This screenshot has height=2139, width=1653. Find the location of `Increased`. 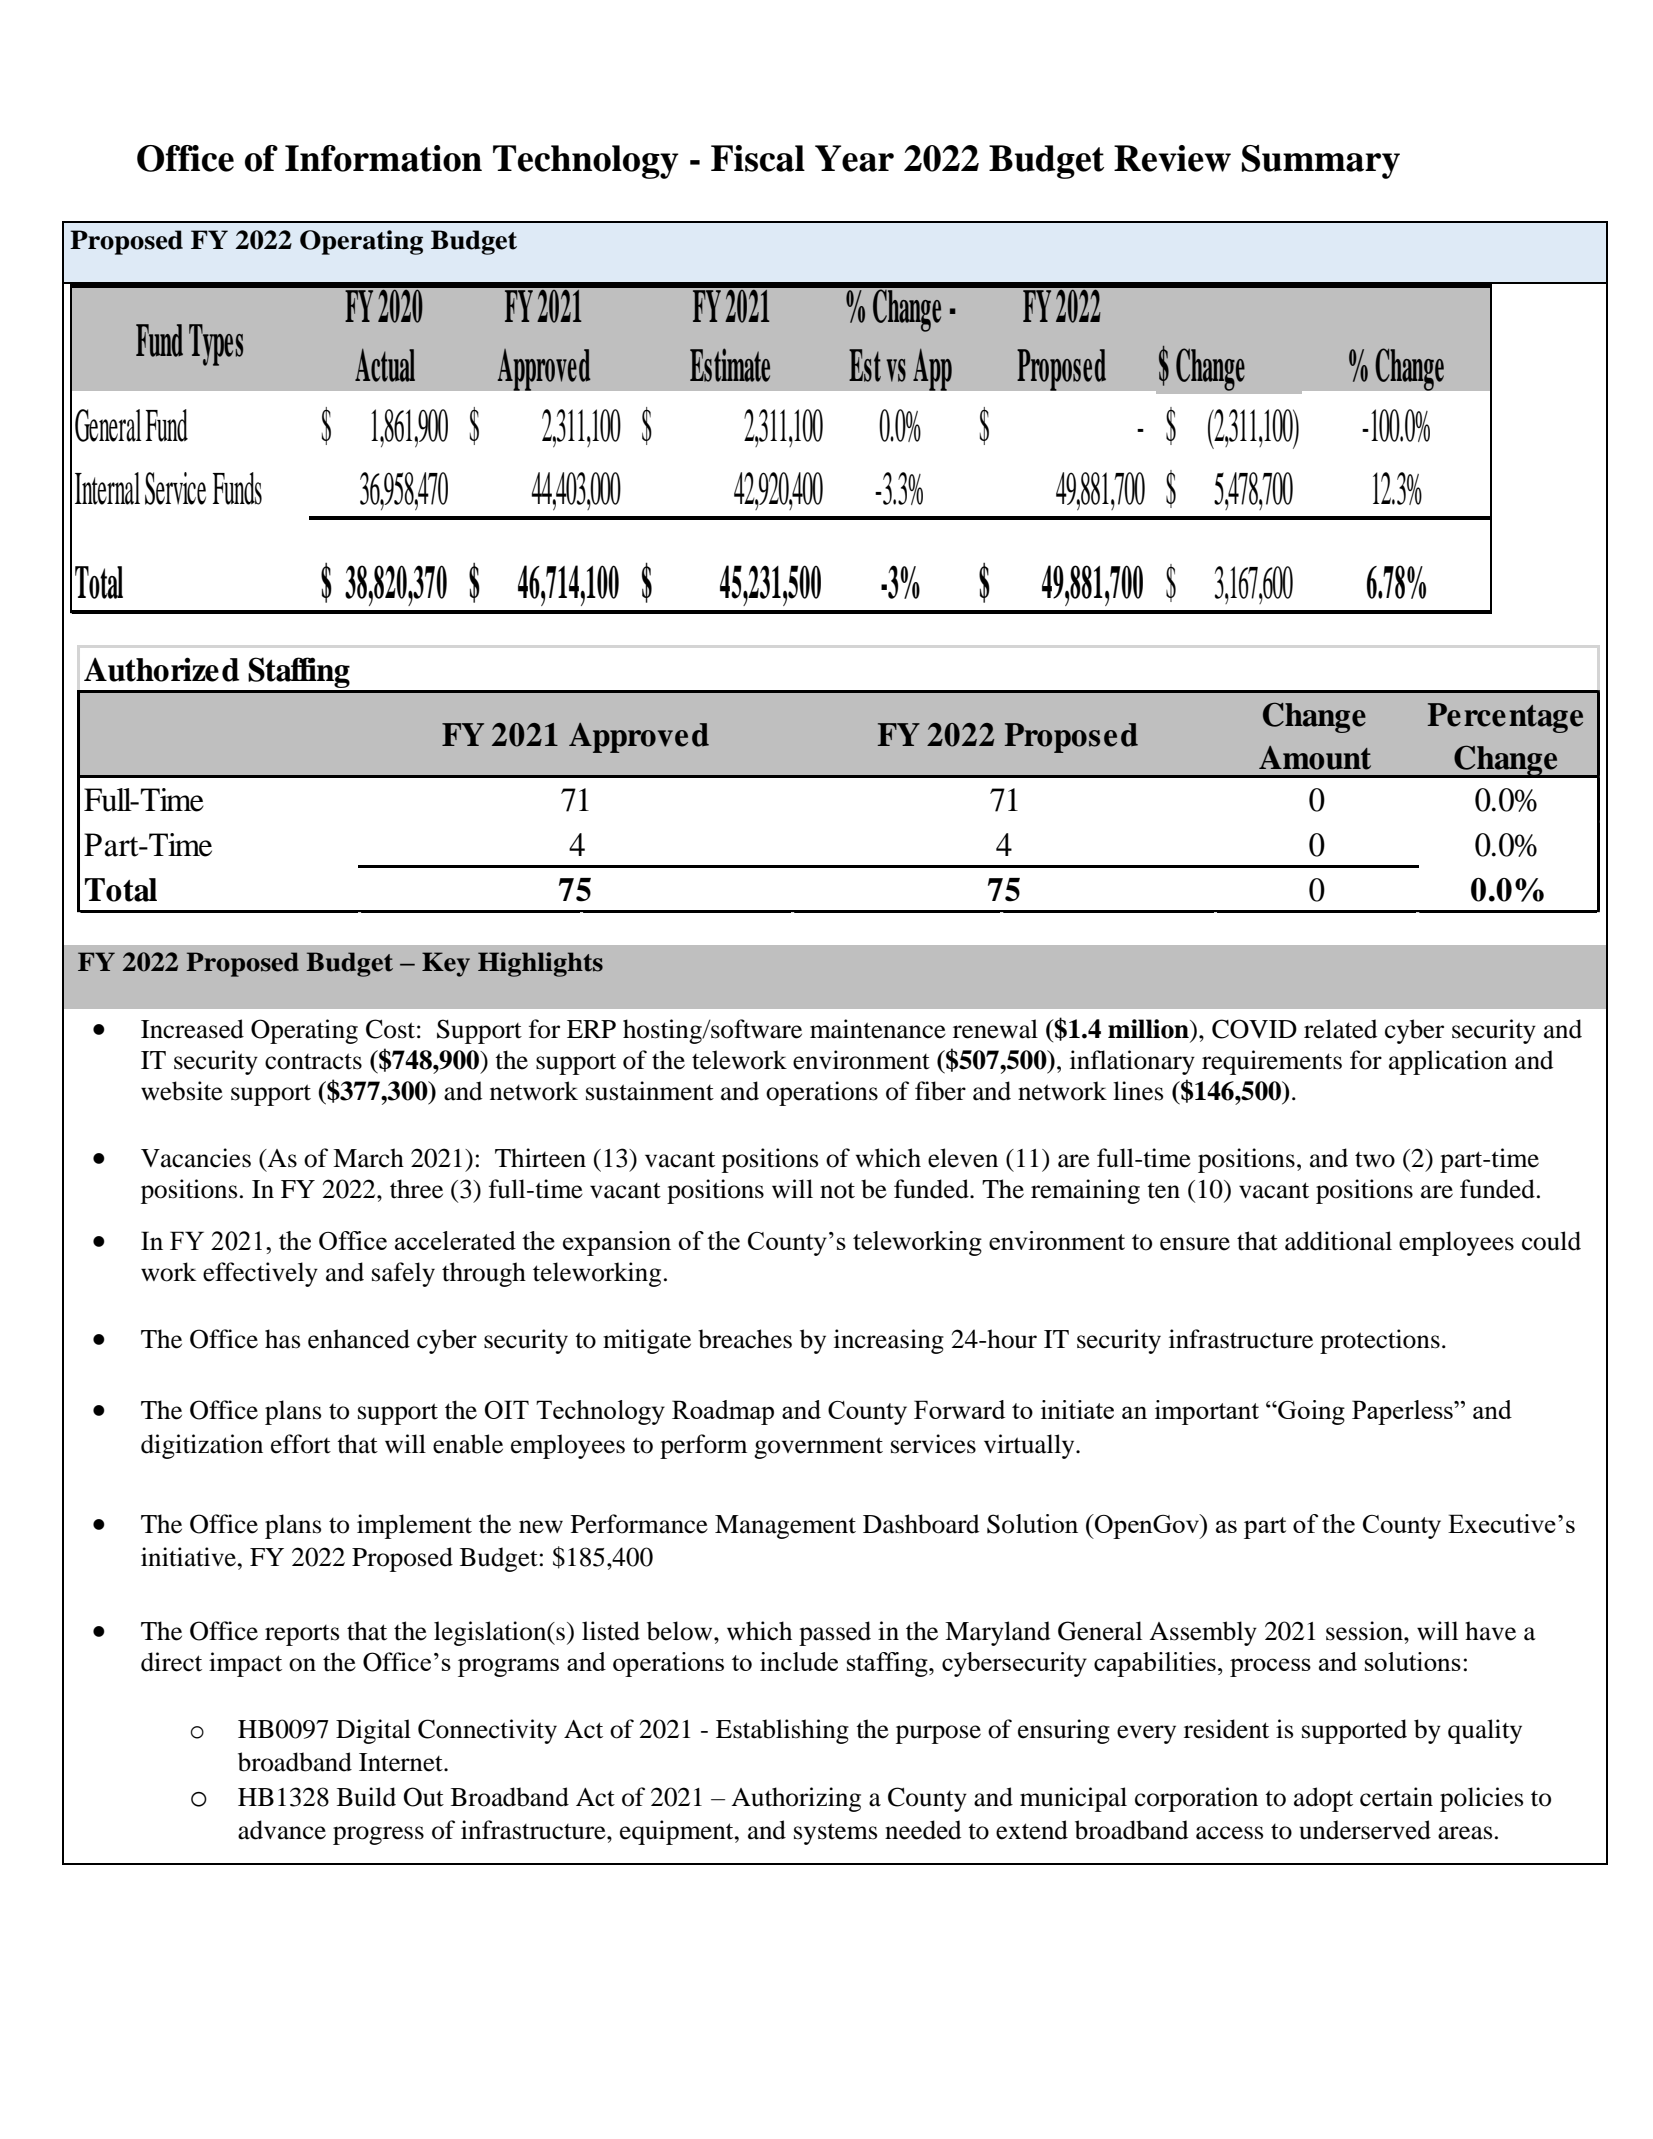

Increased is located at coordinates (192, 1029).
